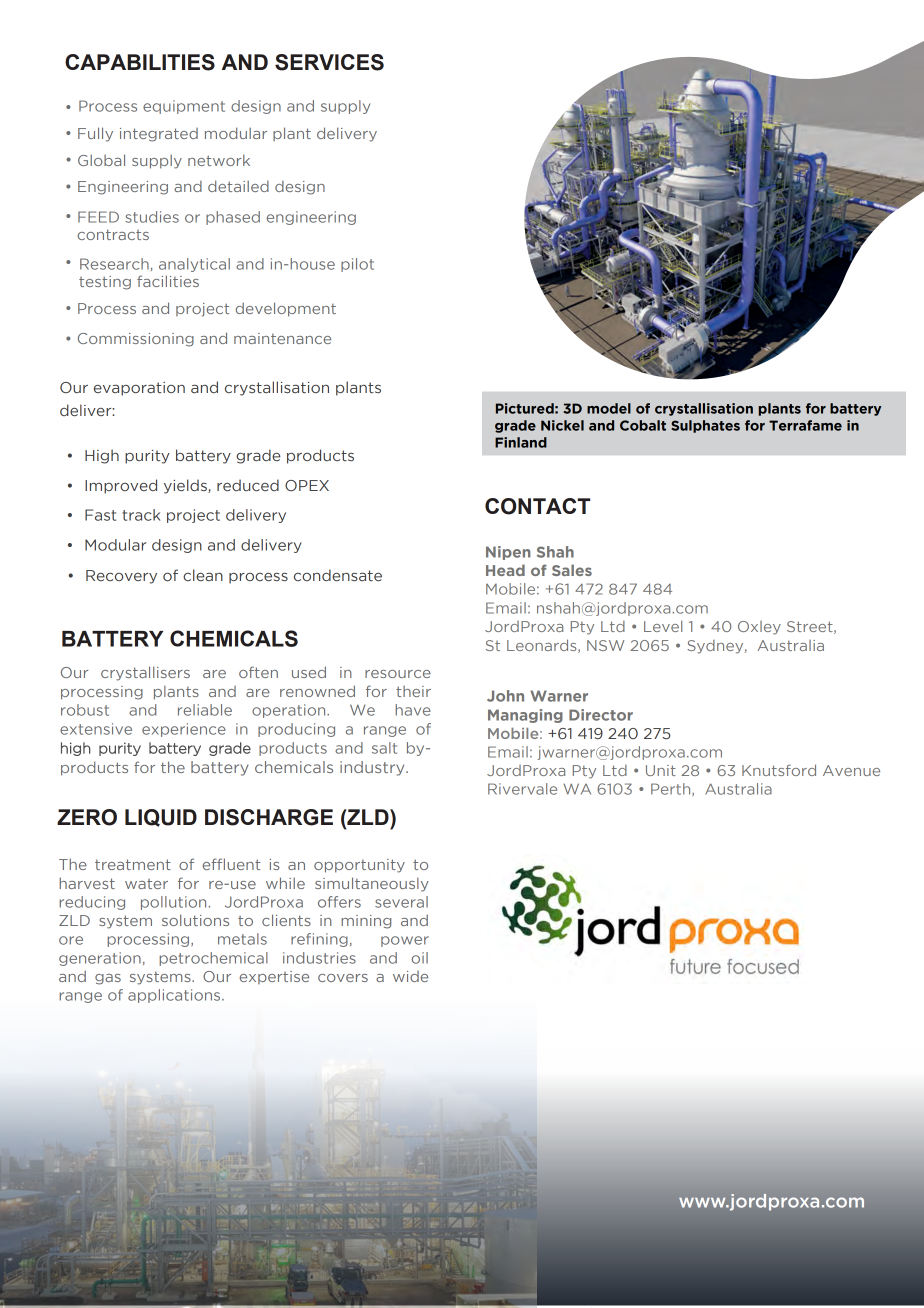 The width and height of the page is (924, 1308). What do you see at coordinates (205, 710) in the page?
I see `reliable` at bounding box center [205, 710].
